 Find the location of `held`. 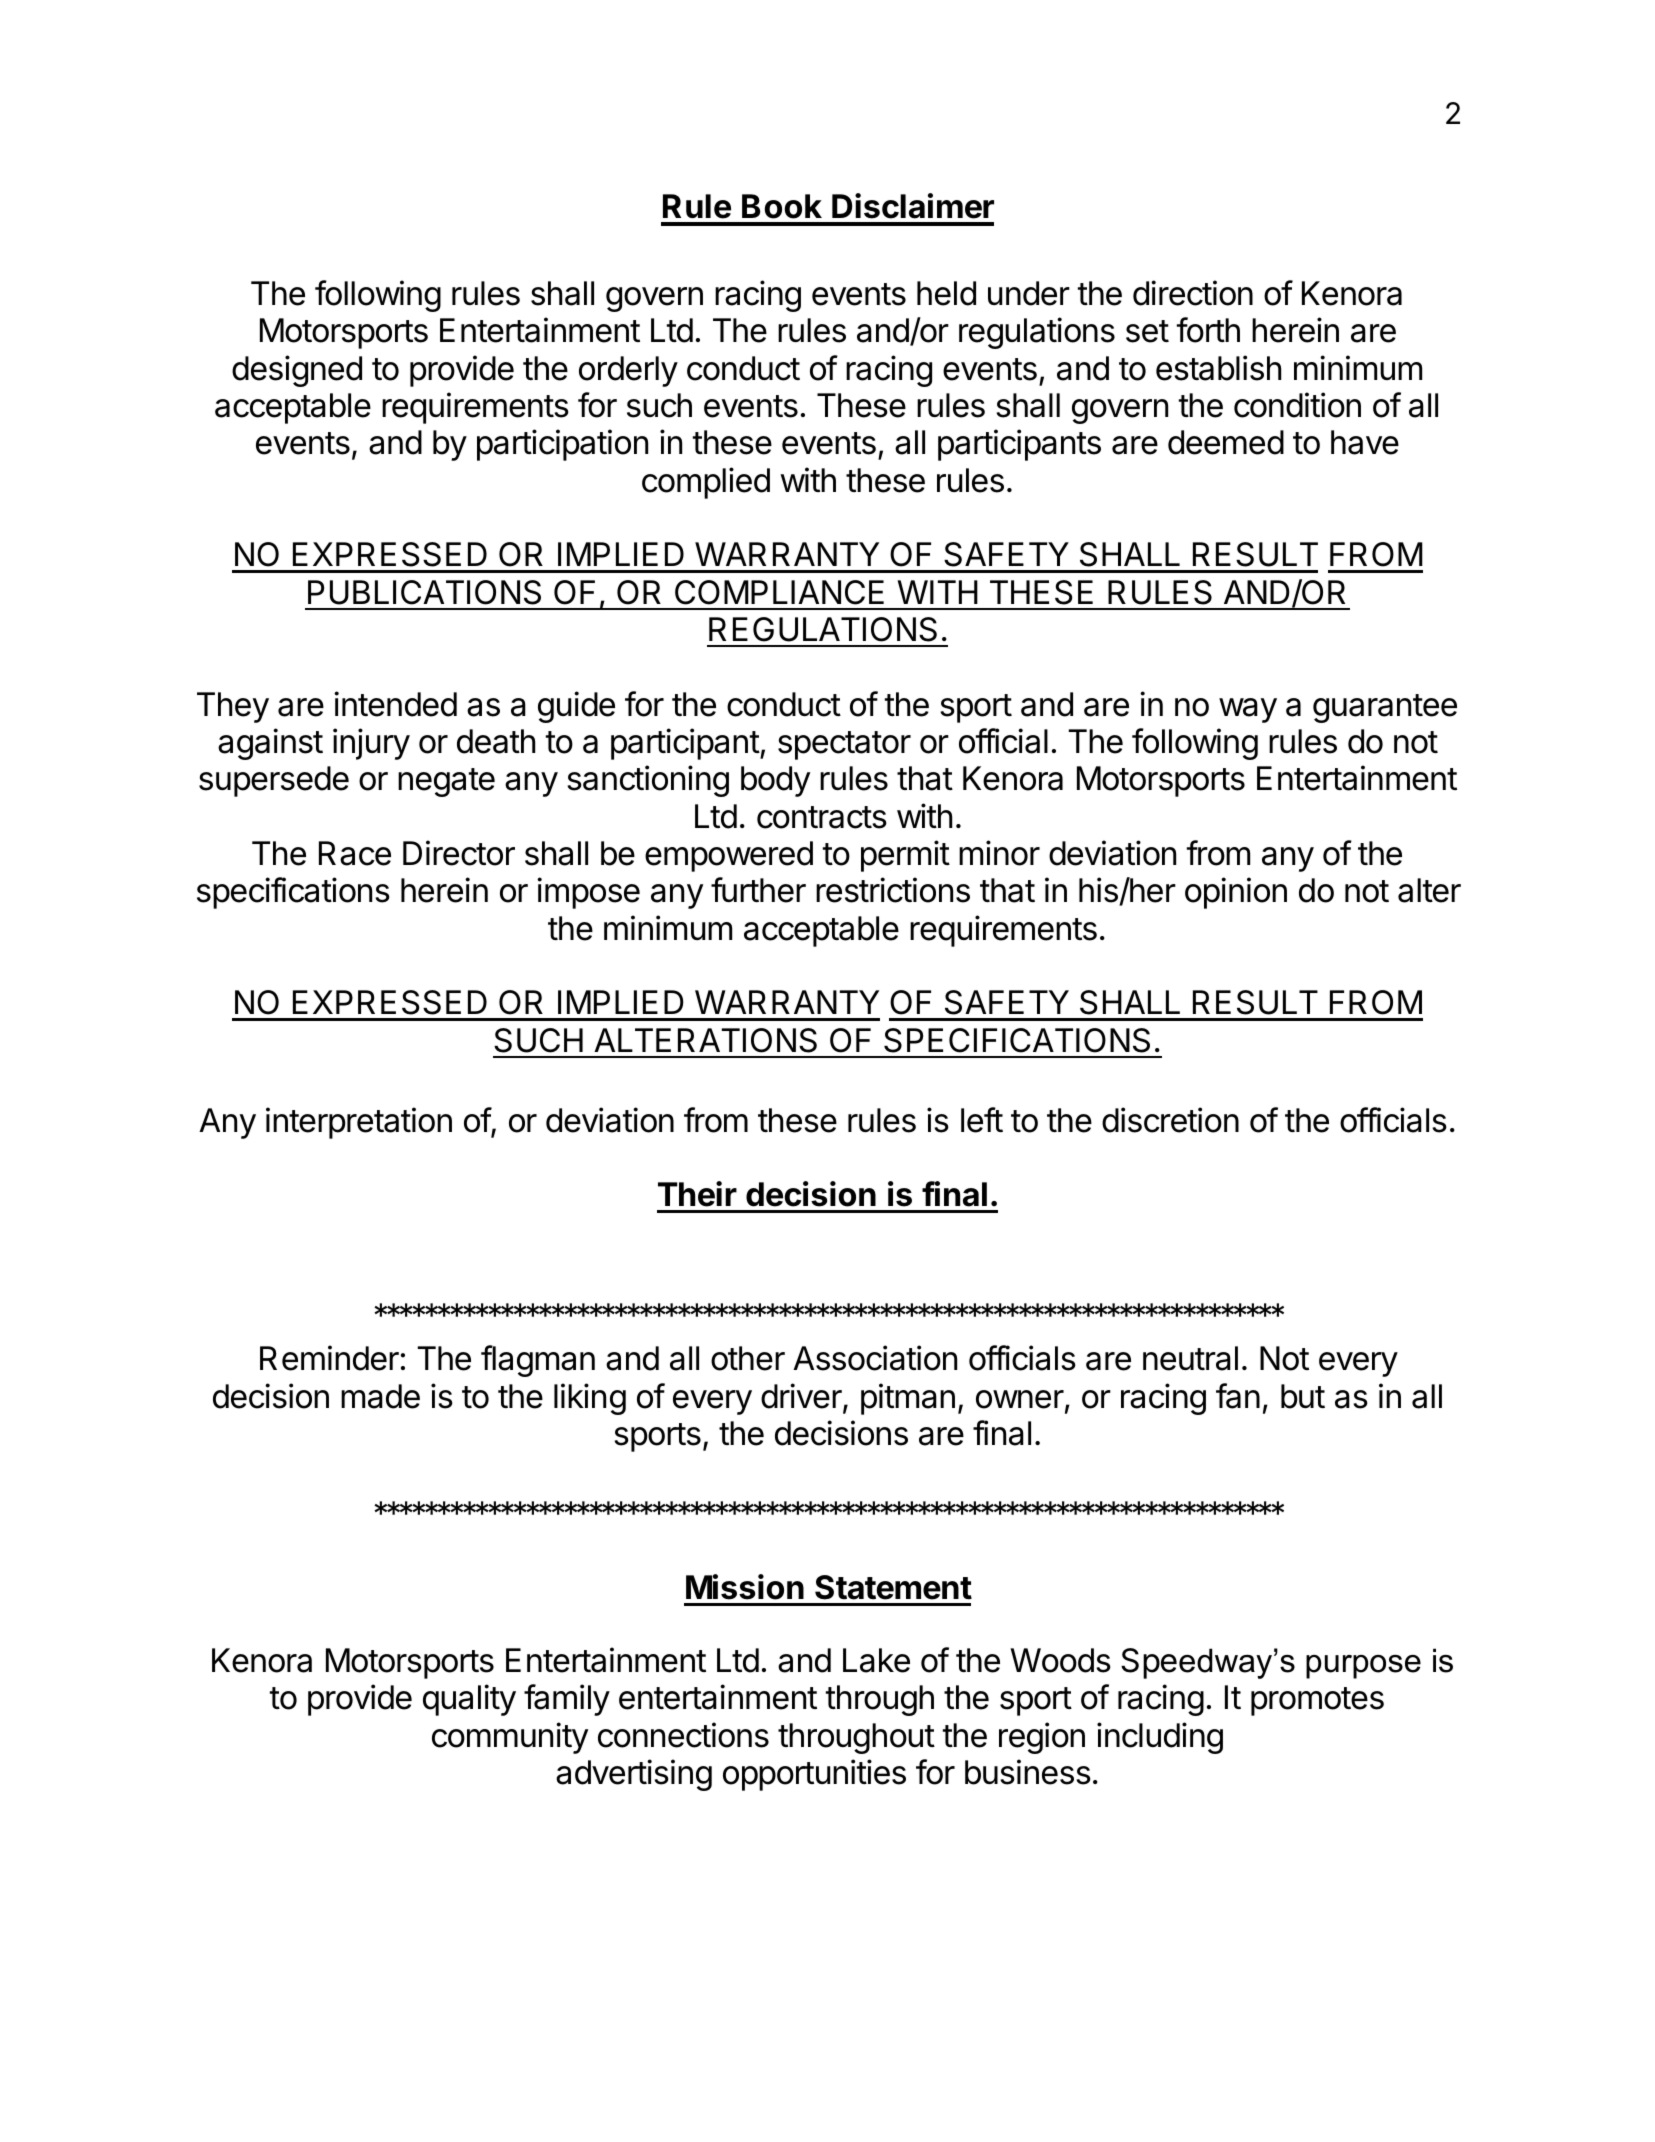

held is located at coordinates (946, 293).
